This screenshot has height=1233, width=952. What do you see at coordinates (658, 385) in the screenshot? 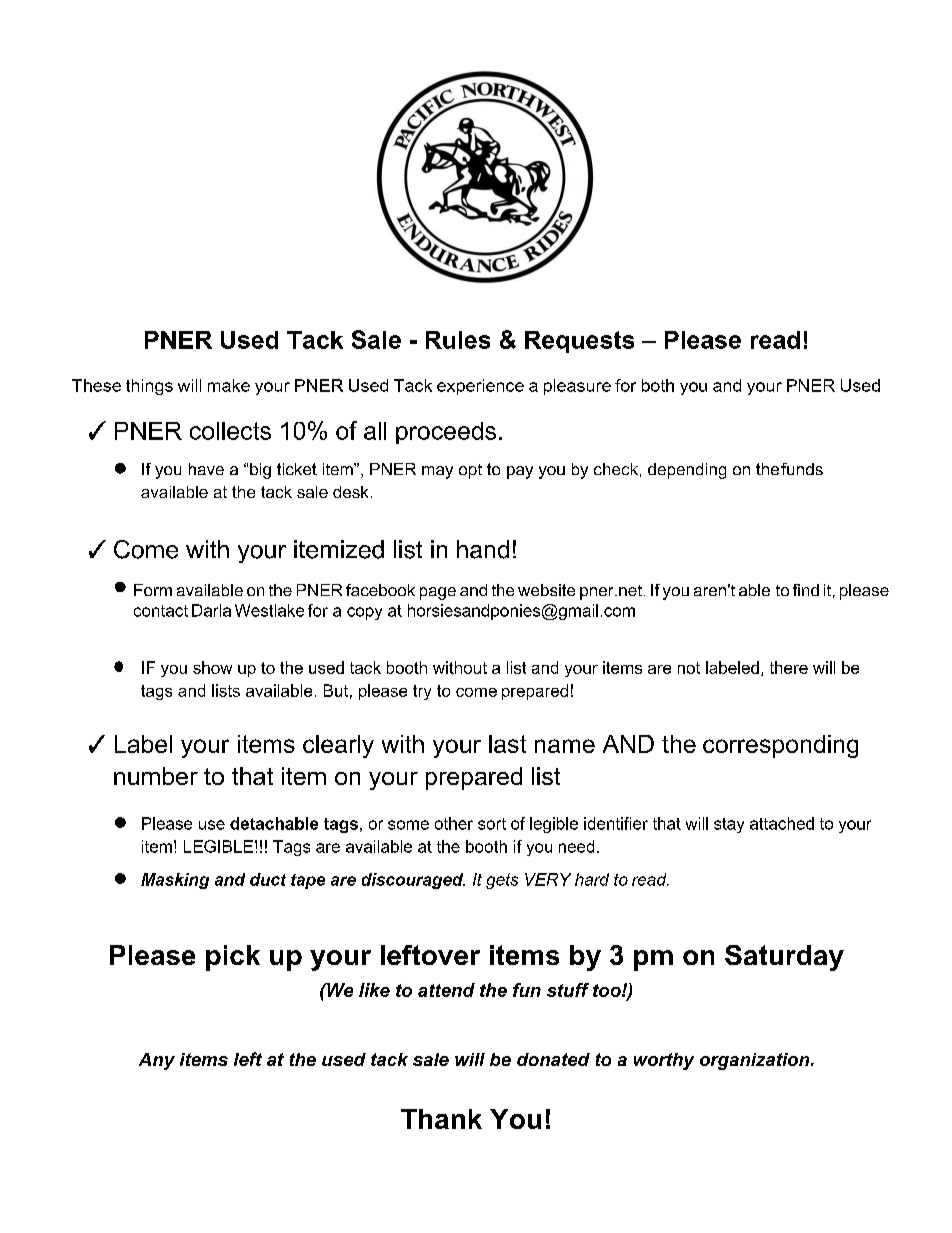
I see `both` at bounding box center [658, 385].
